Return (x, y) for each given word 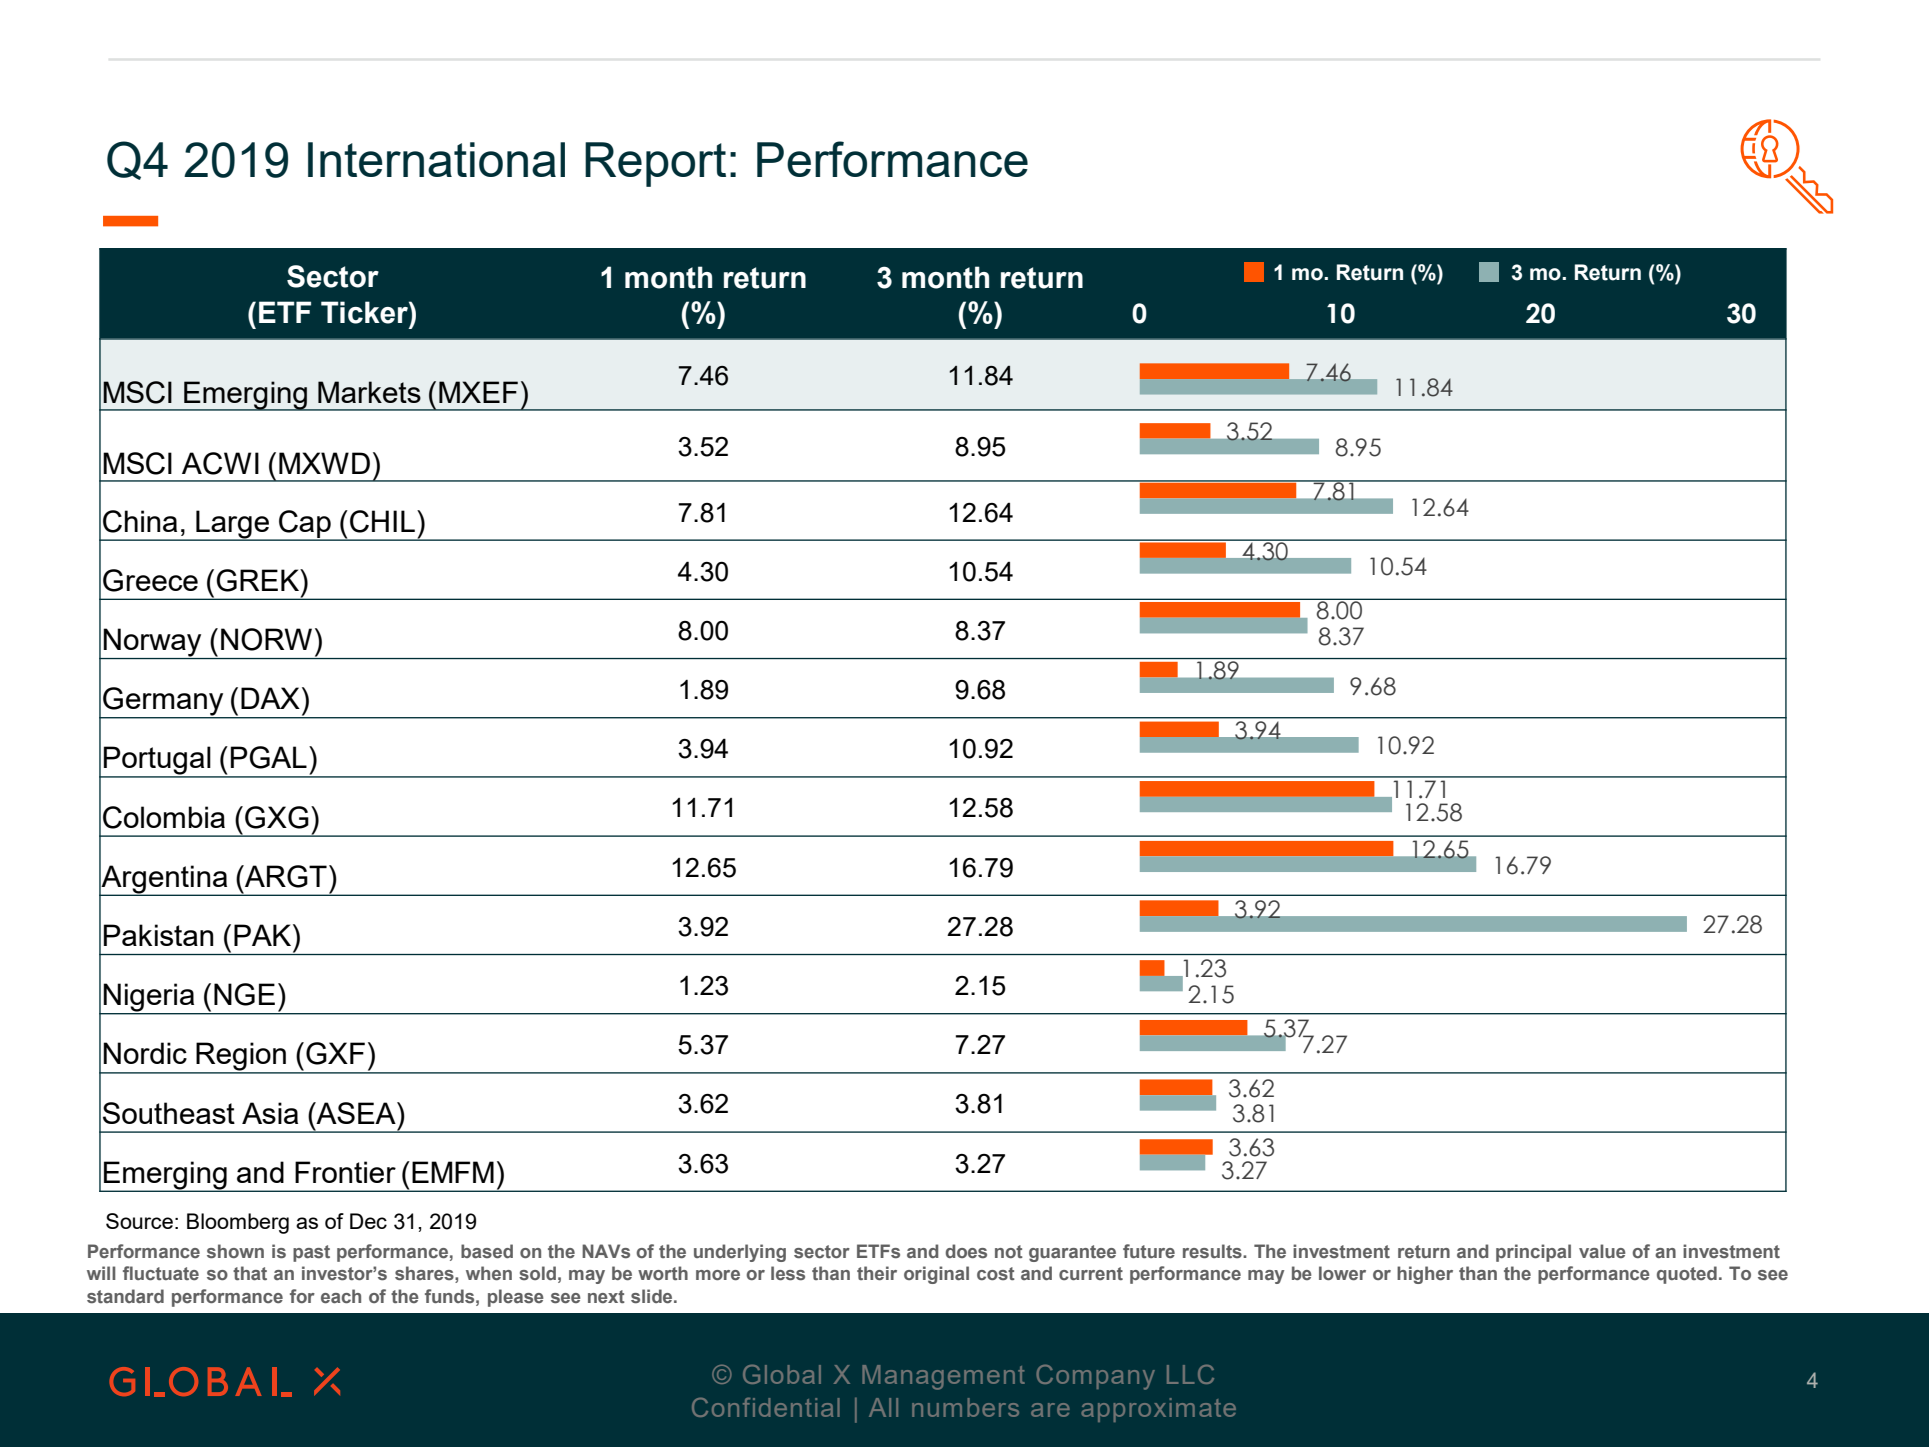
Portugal (157, 761)
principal (1533, 1253)
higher (1425, 1275)
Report (655, 164)
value (1602, 1251)
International (436, 159)
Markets (369, 392)
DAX (270, 698)
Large (233, 525)
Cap (305, 525)
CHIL (382, 521)
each (341, 1296)
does (966, 1251)
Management (943, 1377)
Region (241, 1057)
